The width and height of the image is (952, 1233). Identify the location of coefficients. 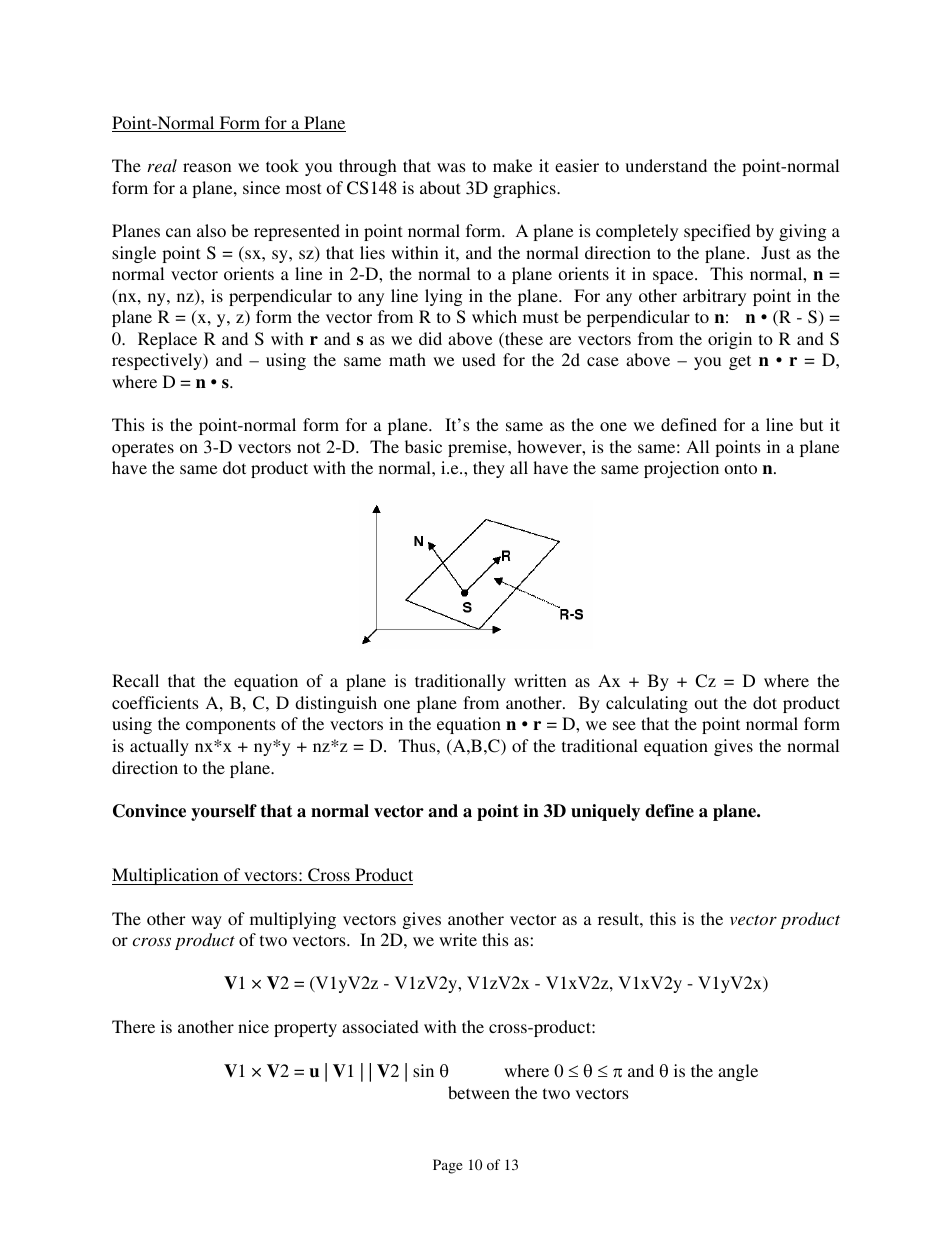
(155, 702).
